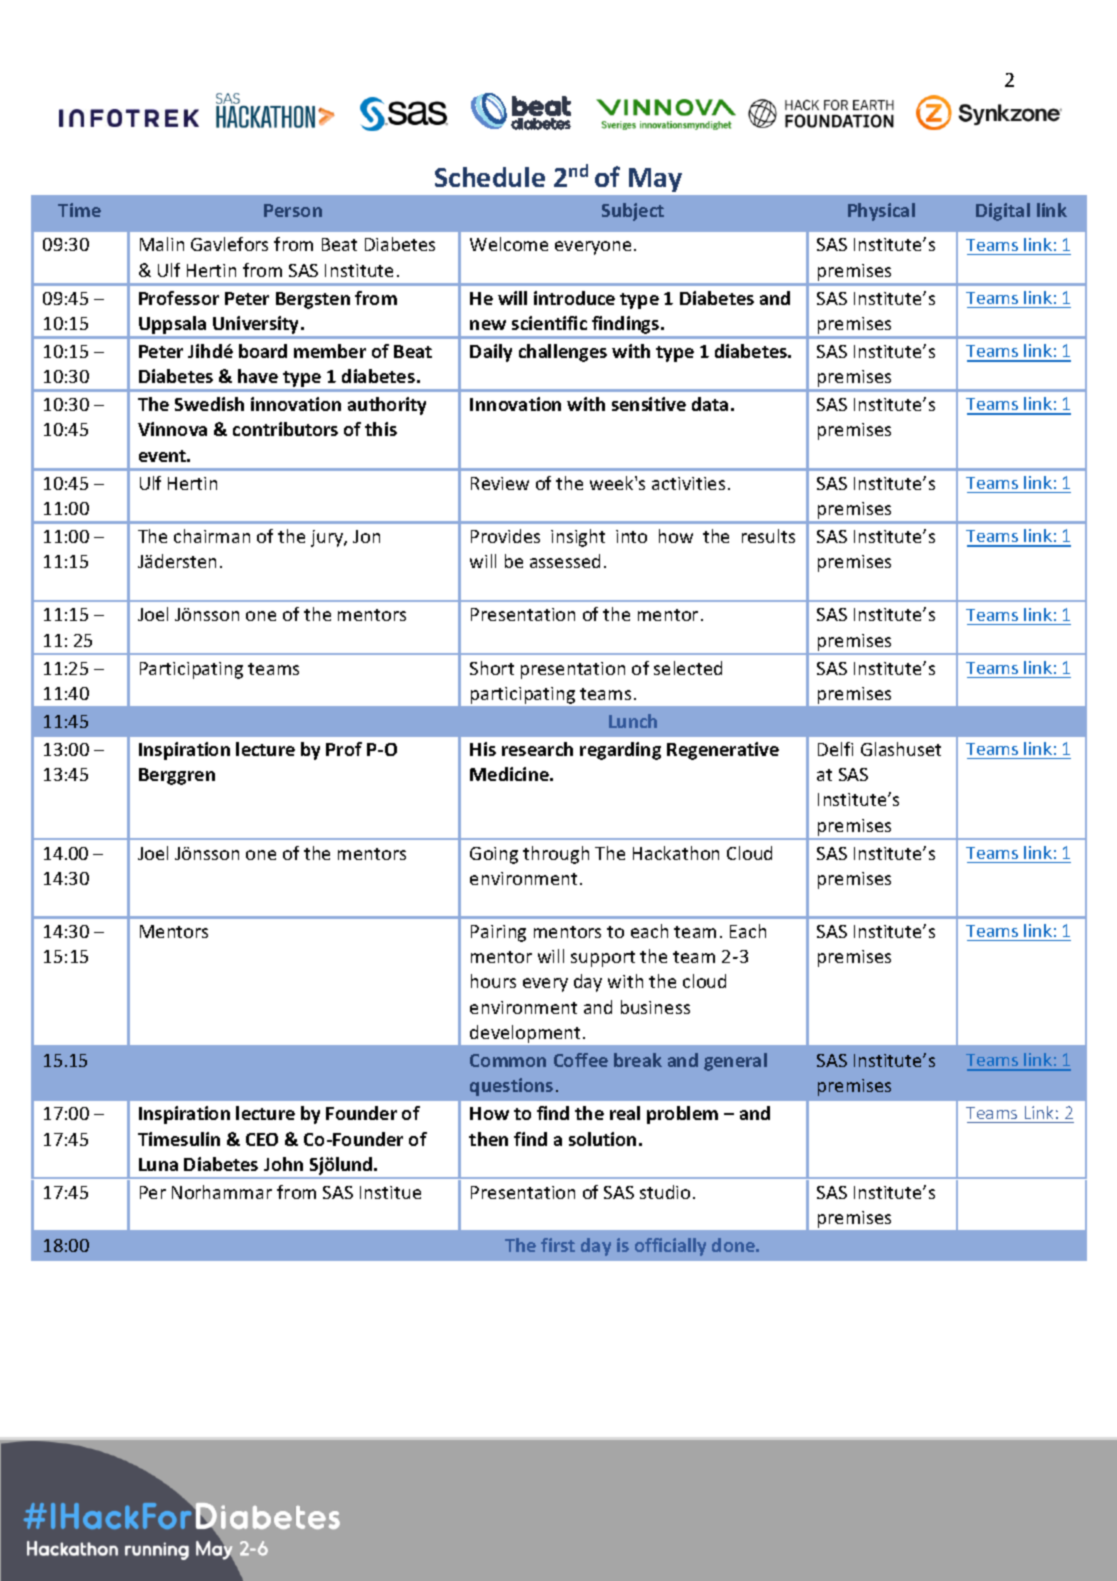 This document has height=1581, width=1117. I want to click on through, so click(556, 855).
